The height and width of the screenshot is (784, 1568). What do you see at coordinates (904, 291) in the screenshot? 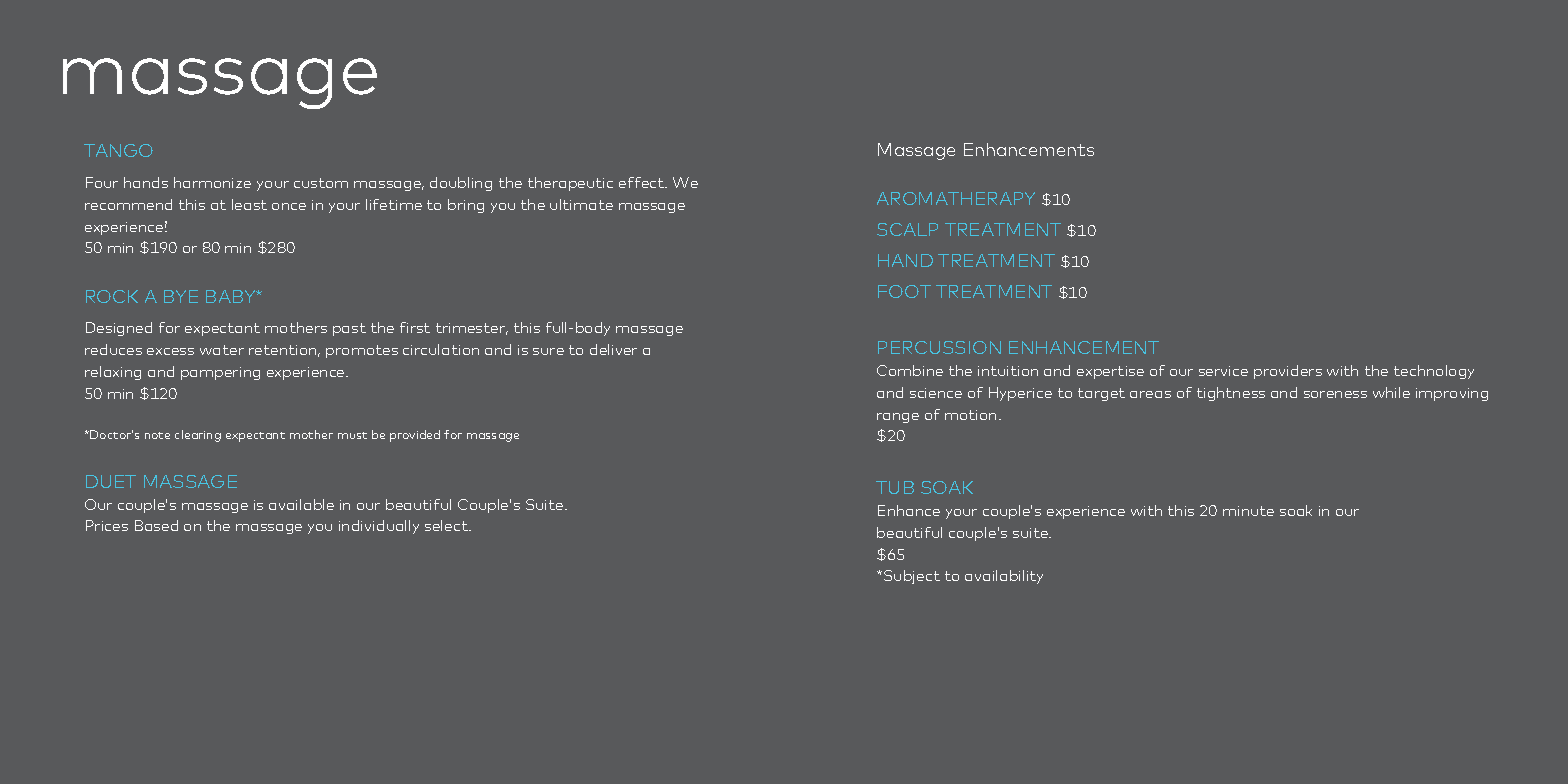
I see `FOOT` at bounding box center [904, 291].
